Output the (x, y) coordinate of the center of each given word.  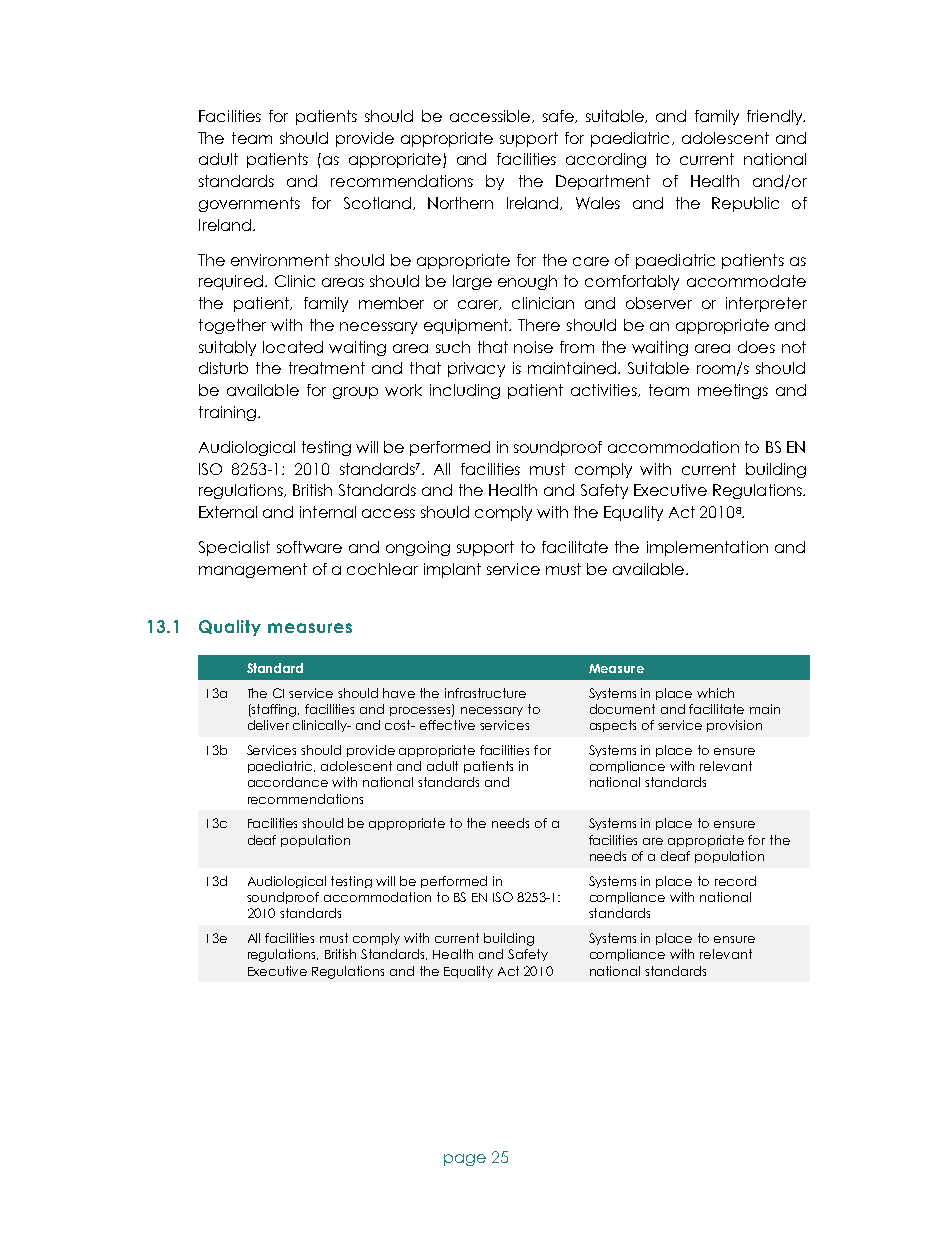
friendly (776, 117)
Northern (460, 203)
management (253, 570)
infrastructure (485, 693)
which (715, 693)
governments (249, 204)
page (465, 1160)
